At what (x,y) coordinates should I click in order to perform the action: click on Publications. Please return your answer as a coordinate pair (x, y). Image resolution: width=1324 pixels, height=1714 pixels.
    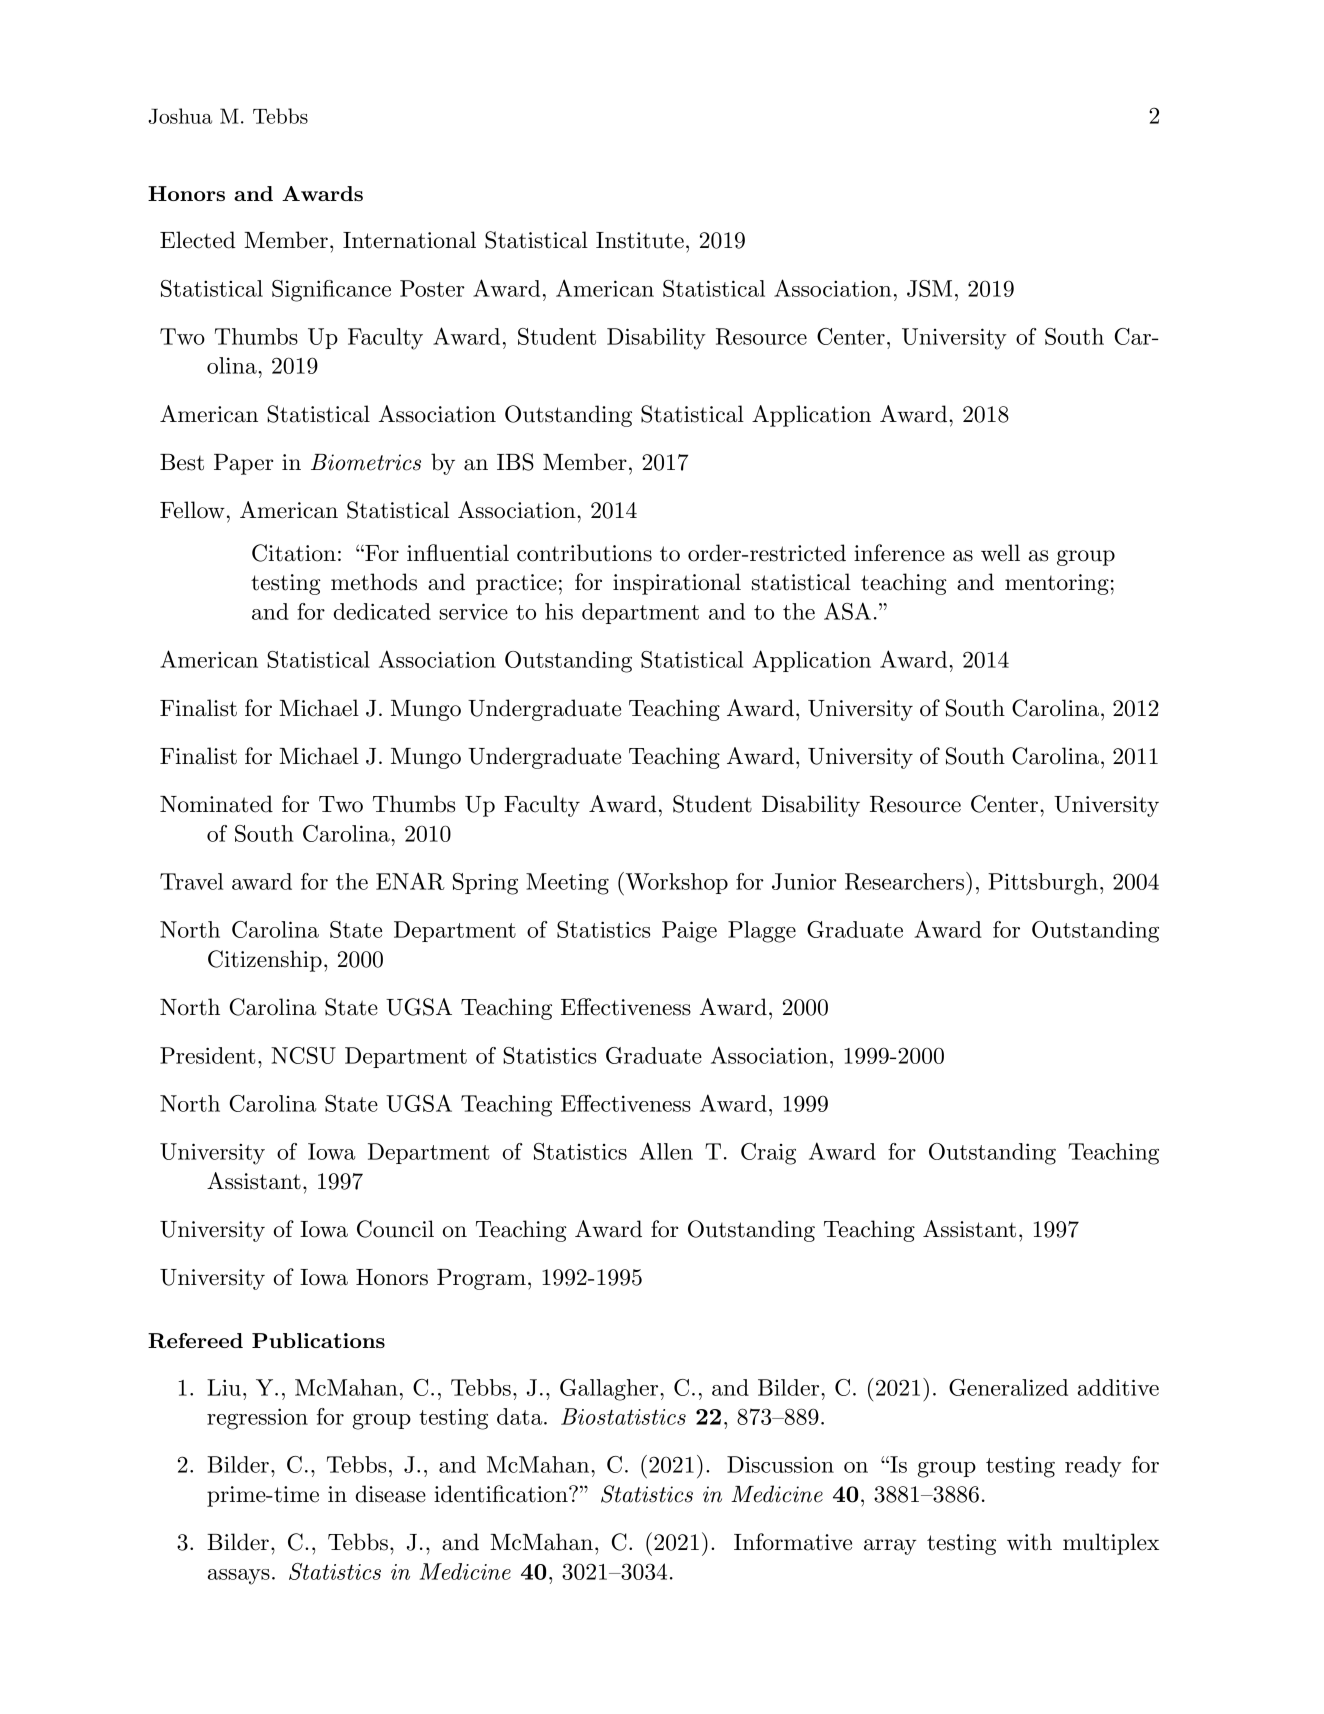
    Looking at the image, I should click on (318, 1340).
